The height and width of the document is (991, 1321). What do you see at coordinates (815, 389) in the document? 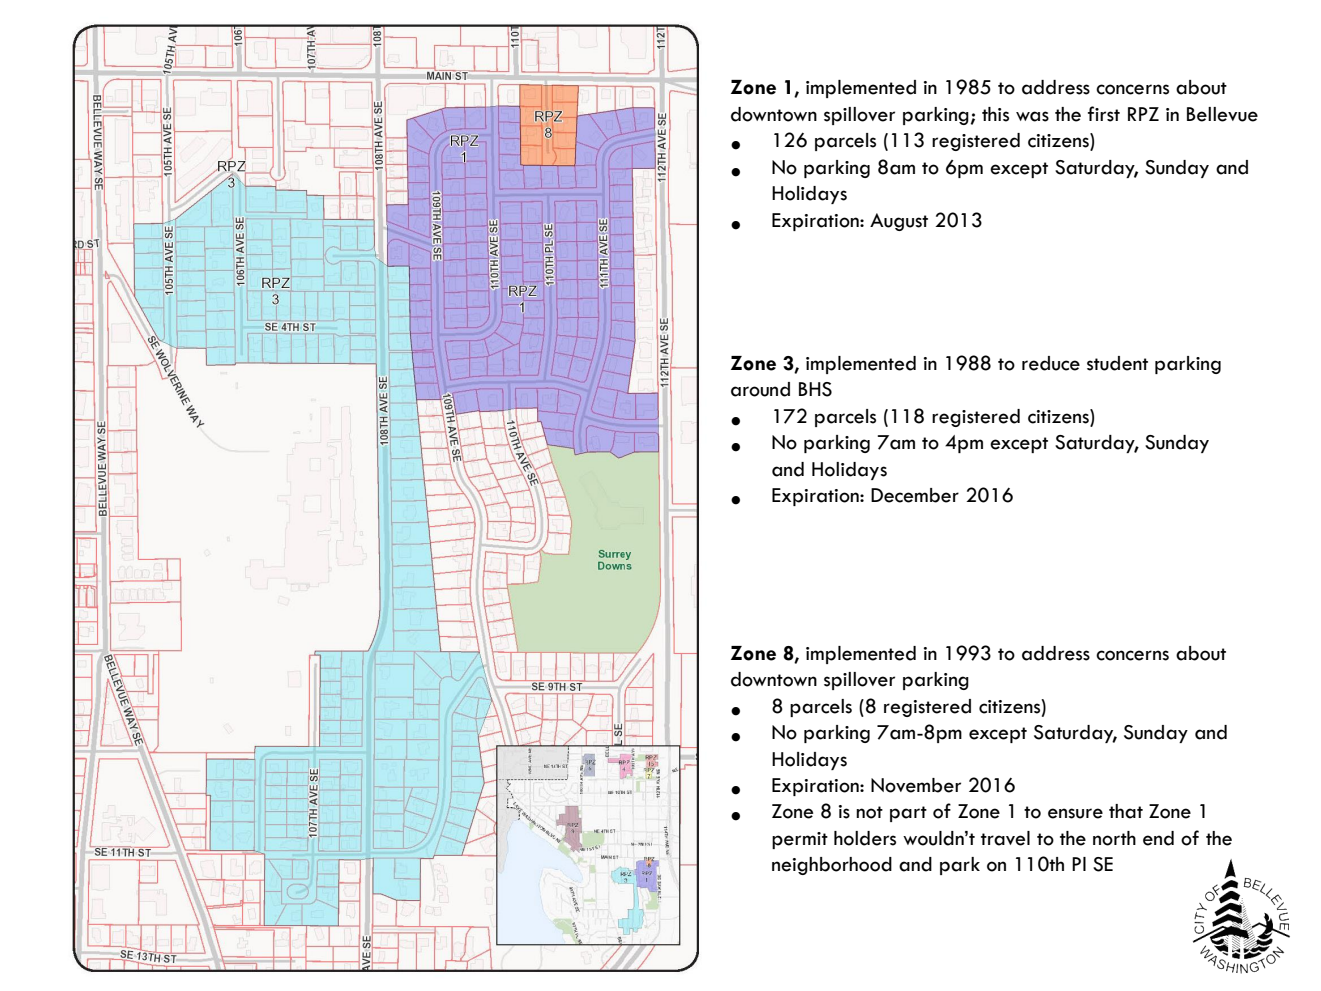
I see `BHS` at bounding box center [815, 389].
